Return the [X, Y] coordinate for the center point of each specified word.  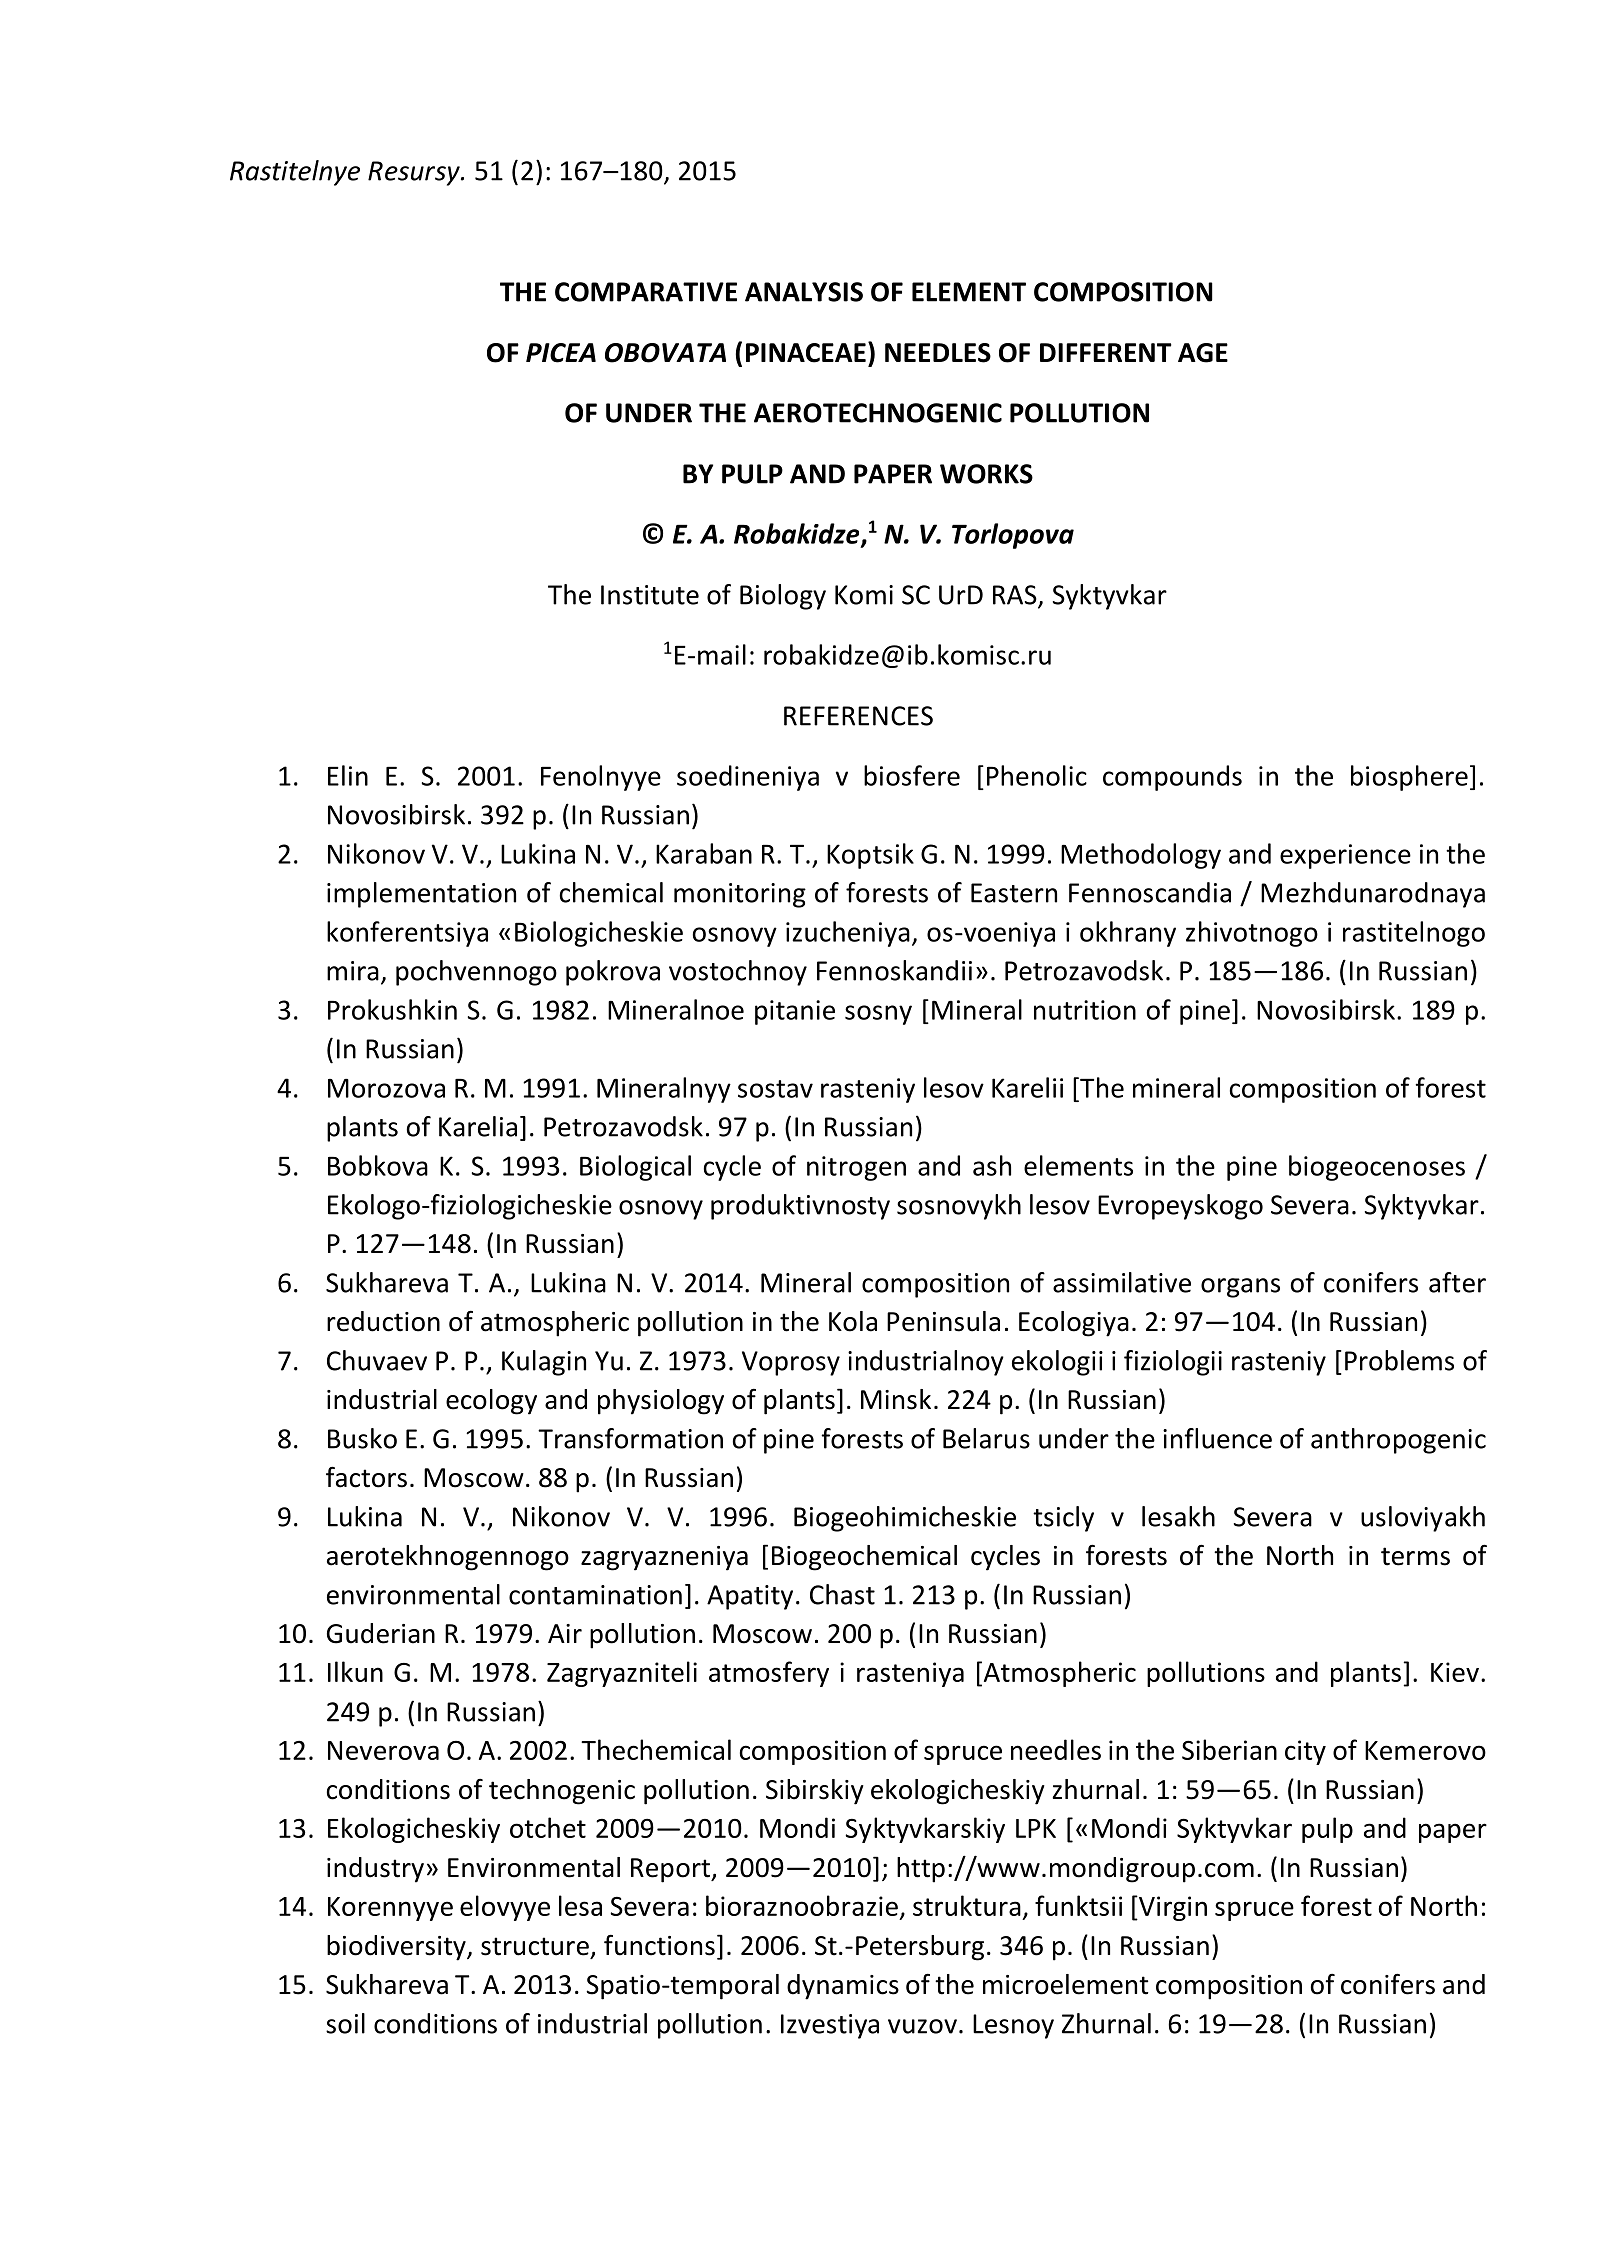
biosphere [1409, 778]
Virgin [1172, 1908]
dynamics [843, 1987]
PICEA [561, 353]
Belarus [986, 1438]
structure [535, 1946]
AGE [1203, 353]
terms [1415, 1556]
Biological [635, 1168]
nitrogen [856, 1168]
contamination [595, 1595]
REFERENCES [858, 716]
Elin [348, 775]
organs [1240, 1288]
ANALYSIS [804, 292]
